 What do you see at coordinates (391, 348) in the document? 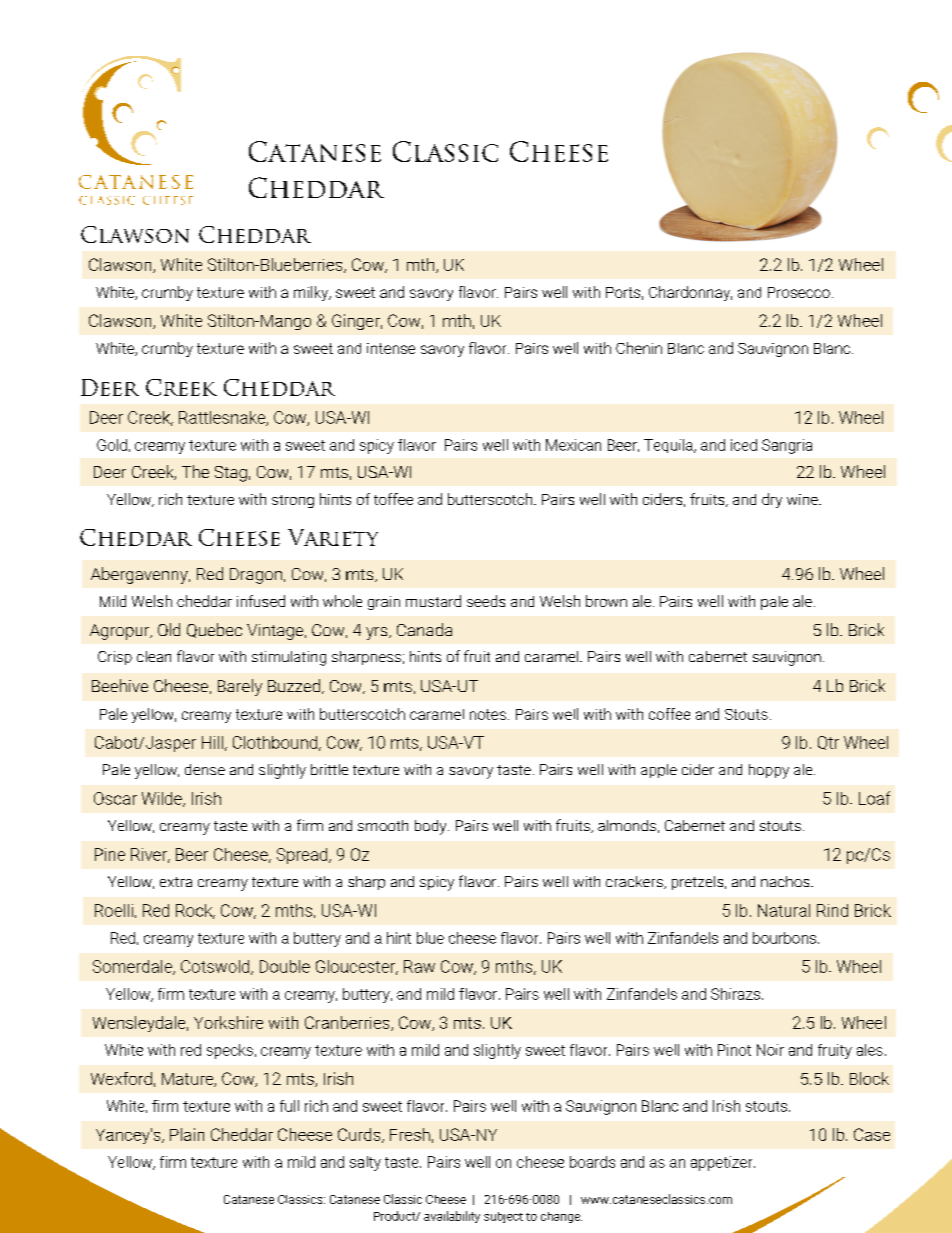
I see `intense` at bounding box center [391, 348].
